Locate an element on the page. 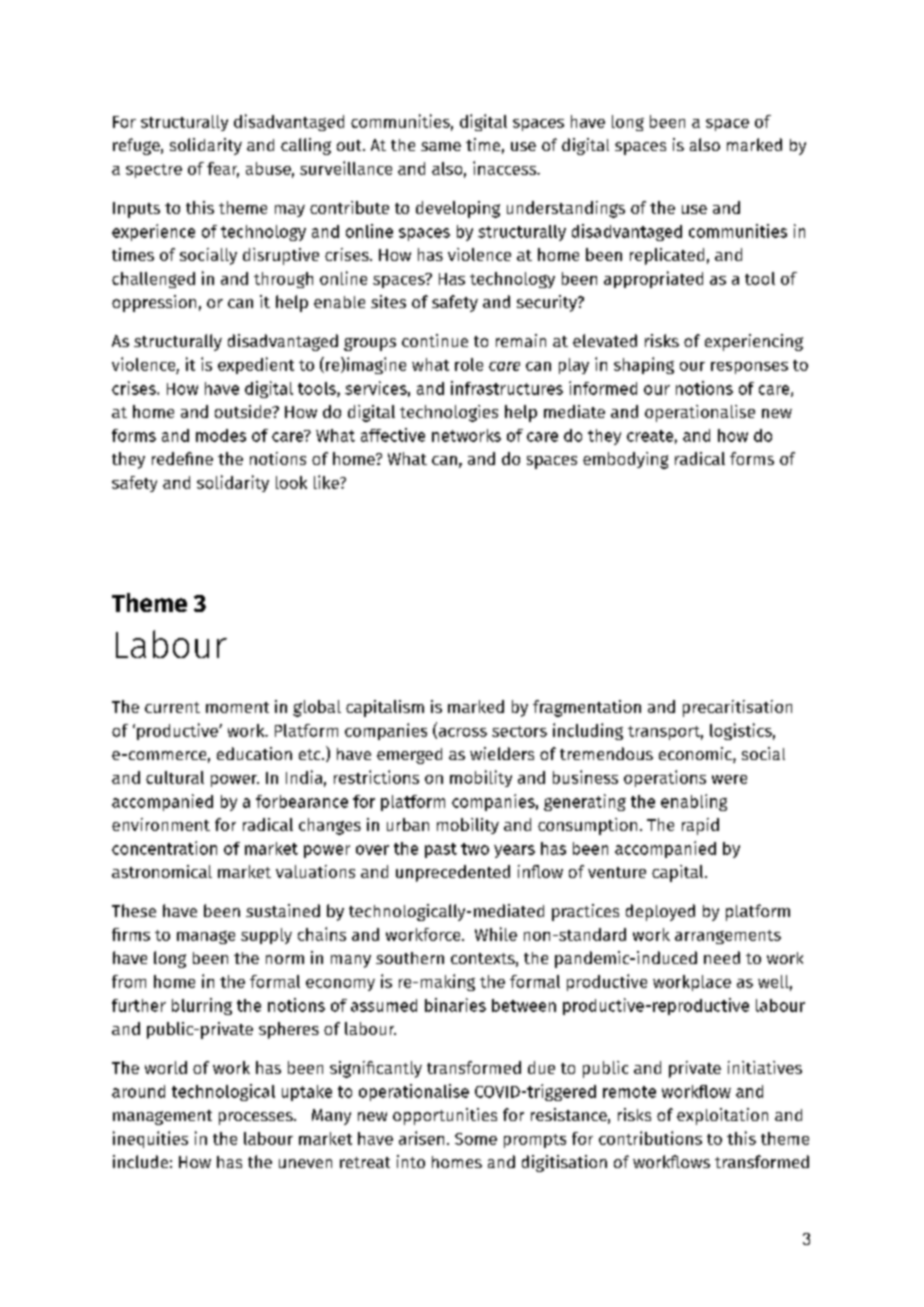 The image size is (924, 1307). contributions is located at coordinates (650, 1138).
